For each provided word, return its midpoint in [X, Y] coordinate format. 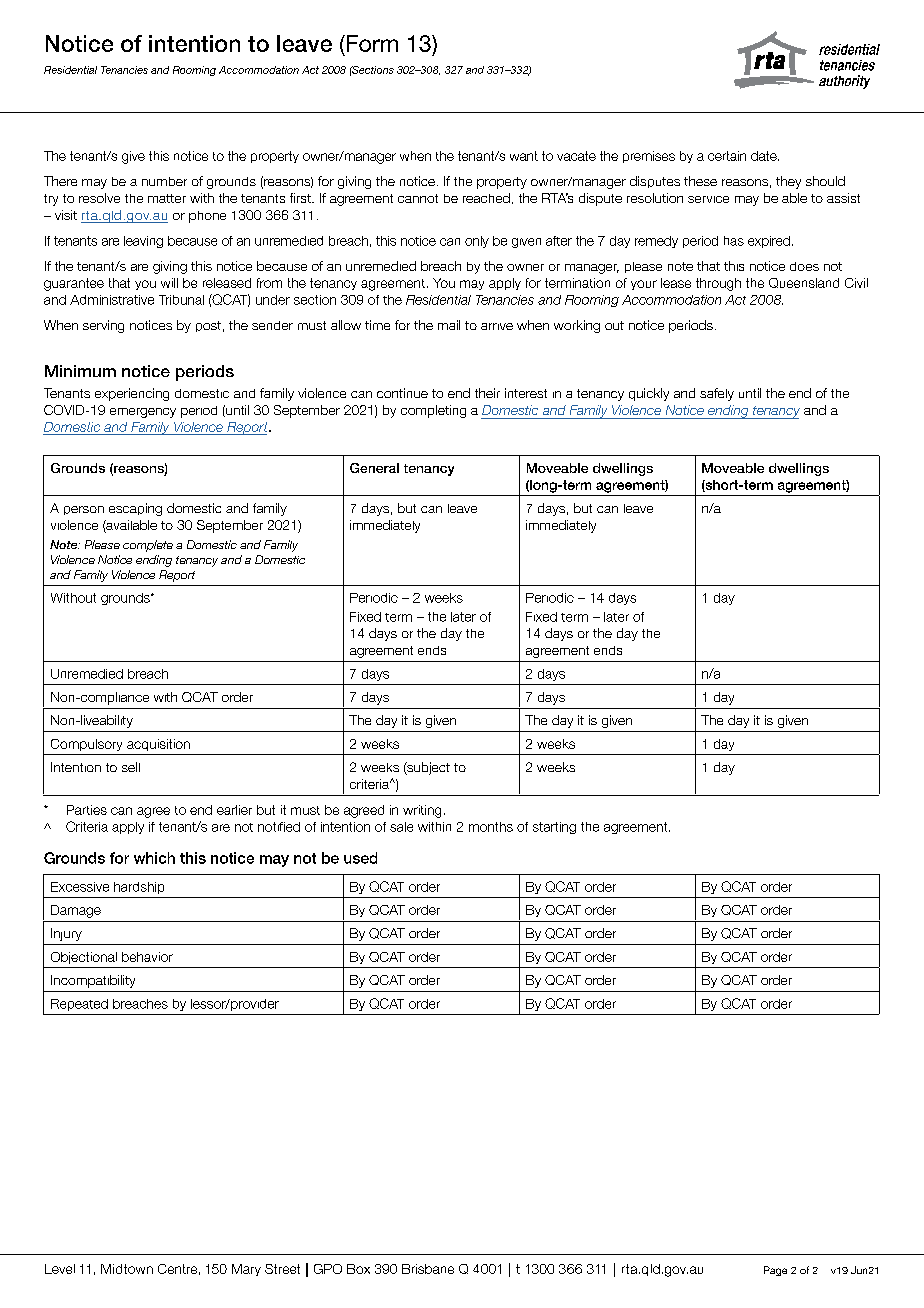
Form [371, 43]
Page [775, 1271]
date [765, 156]
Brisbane [428, 1269]
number [164, 181]
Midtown [127, 1269]
